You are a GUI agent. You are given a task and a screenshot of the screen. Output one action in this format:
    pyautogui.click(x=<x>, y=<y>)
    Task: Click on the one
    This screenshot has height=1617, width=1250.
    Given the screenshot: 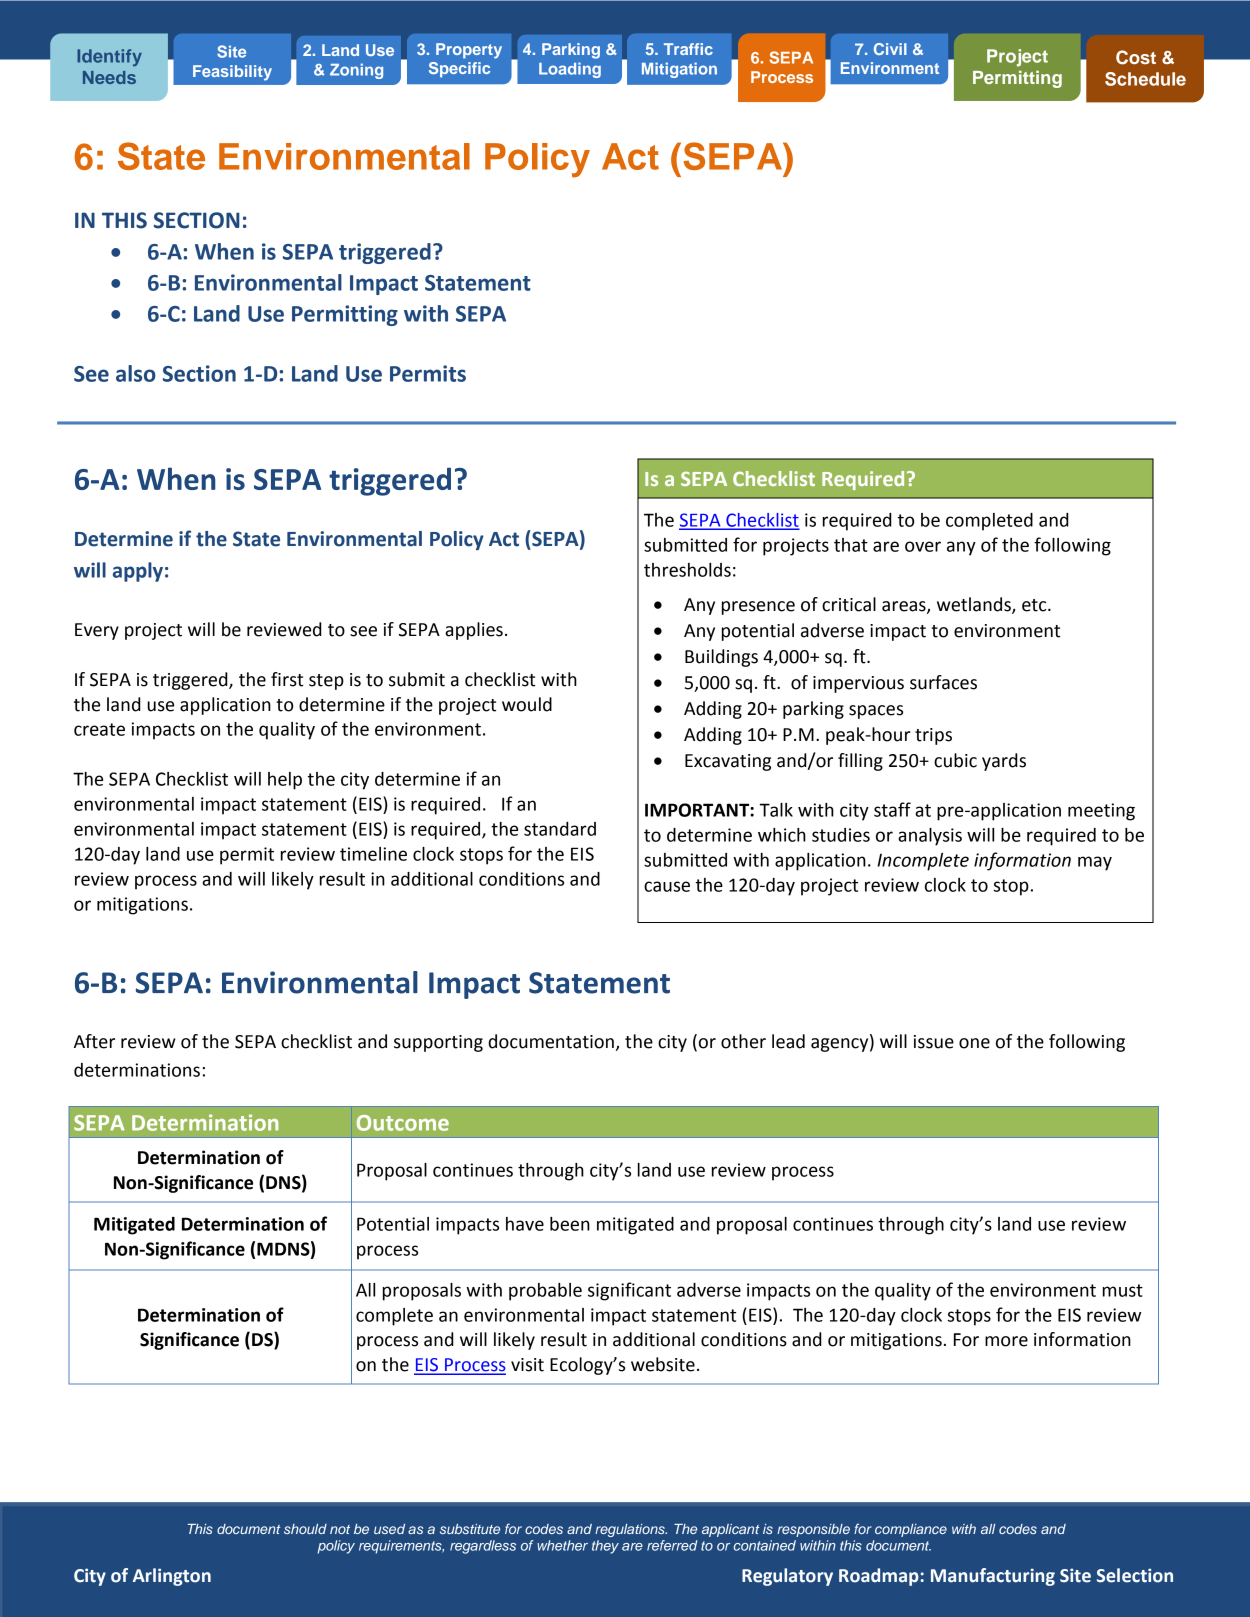 What is the action you would take?
    pyautogui.click(x=974, y=1043)
